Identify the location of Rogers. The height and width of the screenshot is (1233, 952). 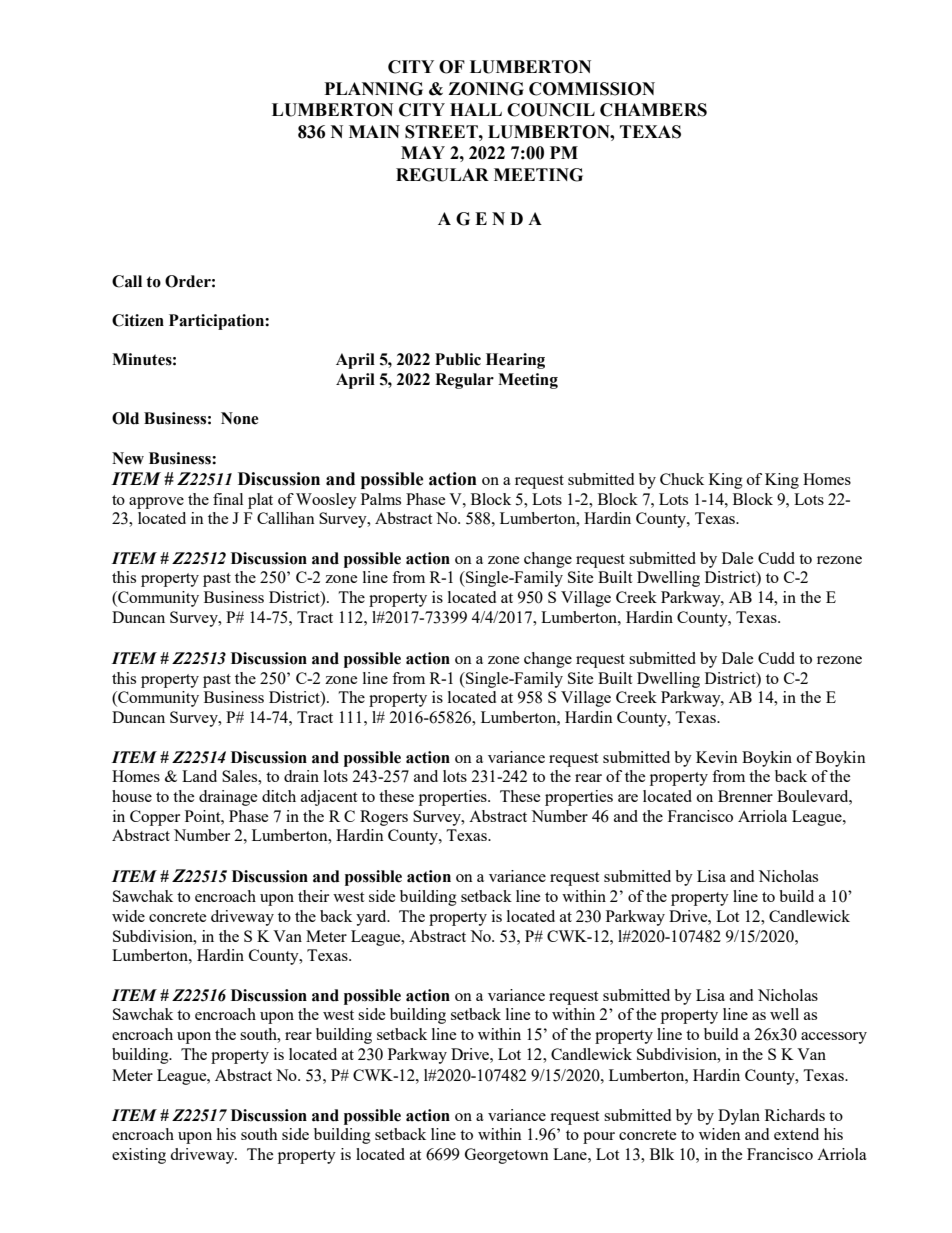
(384, 818).
